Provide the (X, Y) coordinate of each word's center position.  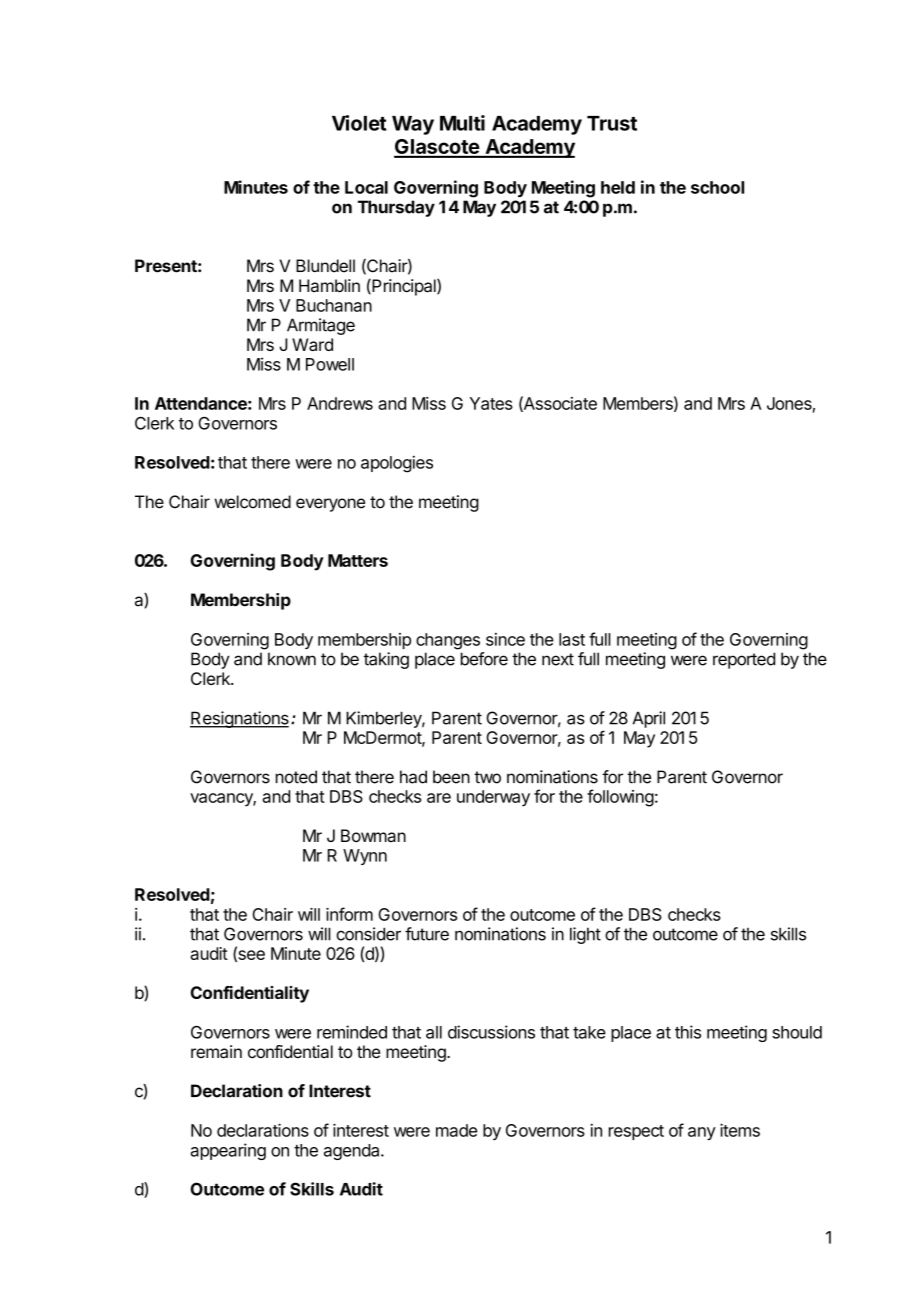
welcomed (252, 502)
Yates (491, 403)
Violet (359, 123)
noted (296, 777)
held (618, 187)
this (688, 1032)
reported (744, 660)
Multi (462, 123)
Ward (312, 344)
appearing (228, 1151)
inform (349, 914)
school (717, 187)
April (649, 719)
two (487, 777)
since (505, 639)
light (585, 935)
